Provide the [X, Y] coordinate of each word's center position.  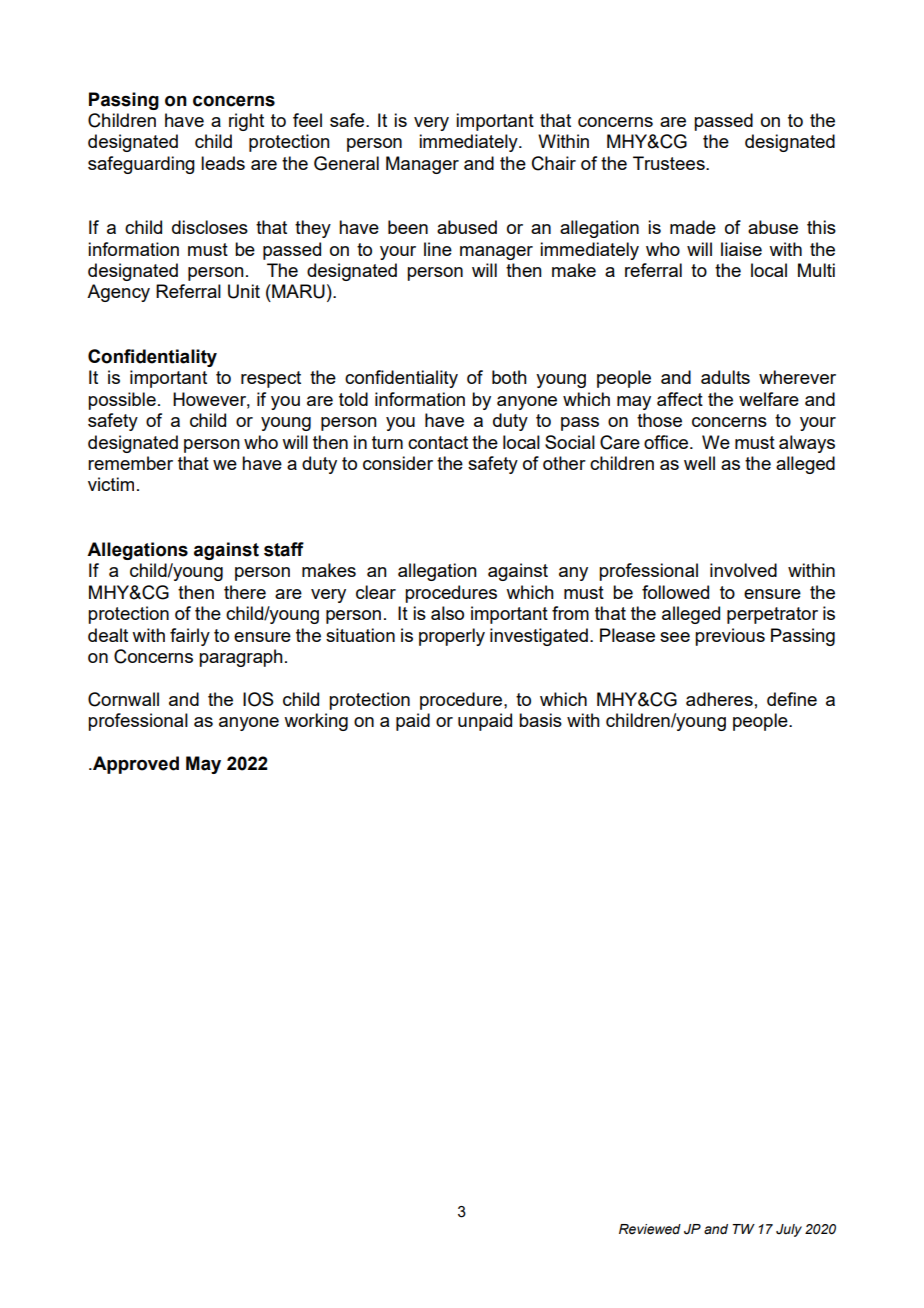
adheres [719, 699]
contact [438, 442]
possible [122, 401]
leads [223, 163]
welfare [769, 399]
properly [452, 637]
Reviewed [650, 1229]
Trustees [670, 163]
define [792, 699]
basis [540, 720]
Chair [554, 163]
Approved [135, 765]
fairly [190, 637]
